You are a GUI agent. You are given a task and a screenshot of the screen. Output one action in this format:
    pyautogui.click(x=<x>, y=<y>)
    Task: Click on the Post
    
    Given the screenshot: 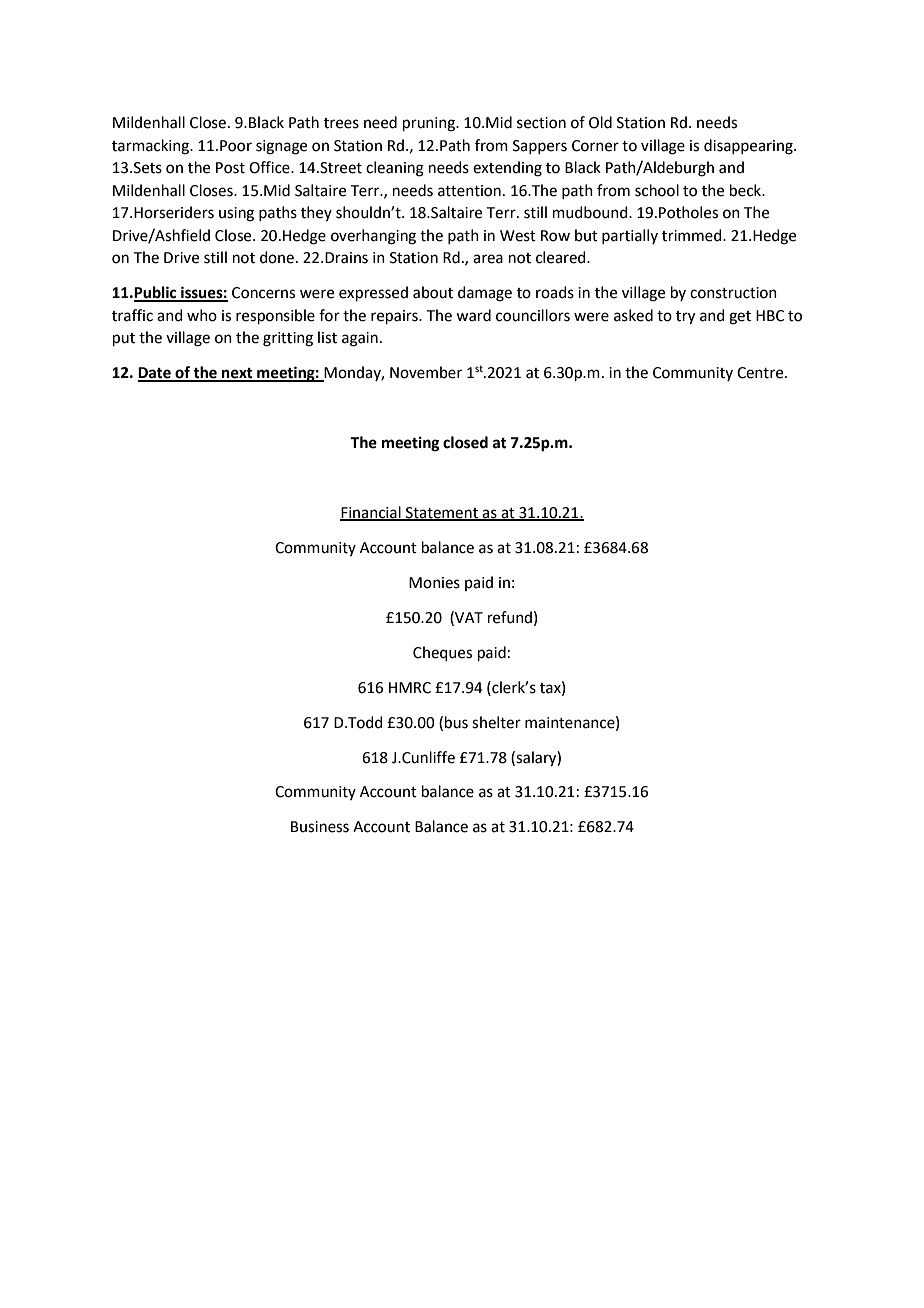 What is the action you would take?
    pyautogui.click(x=230, y=168)
